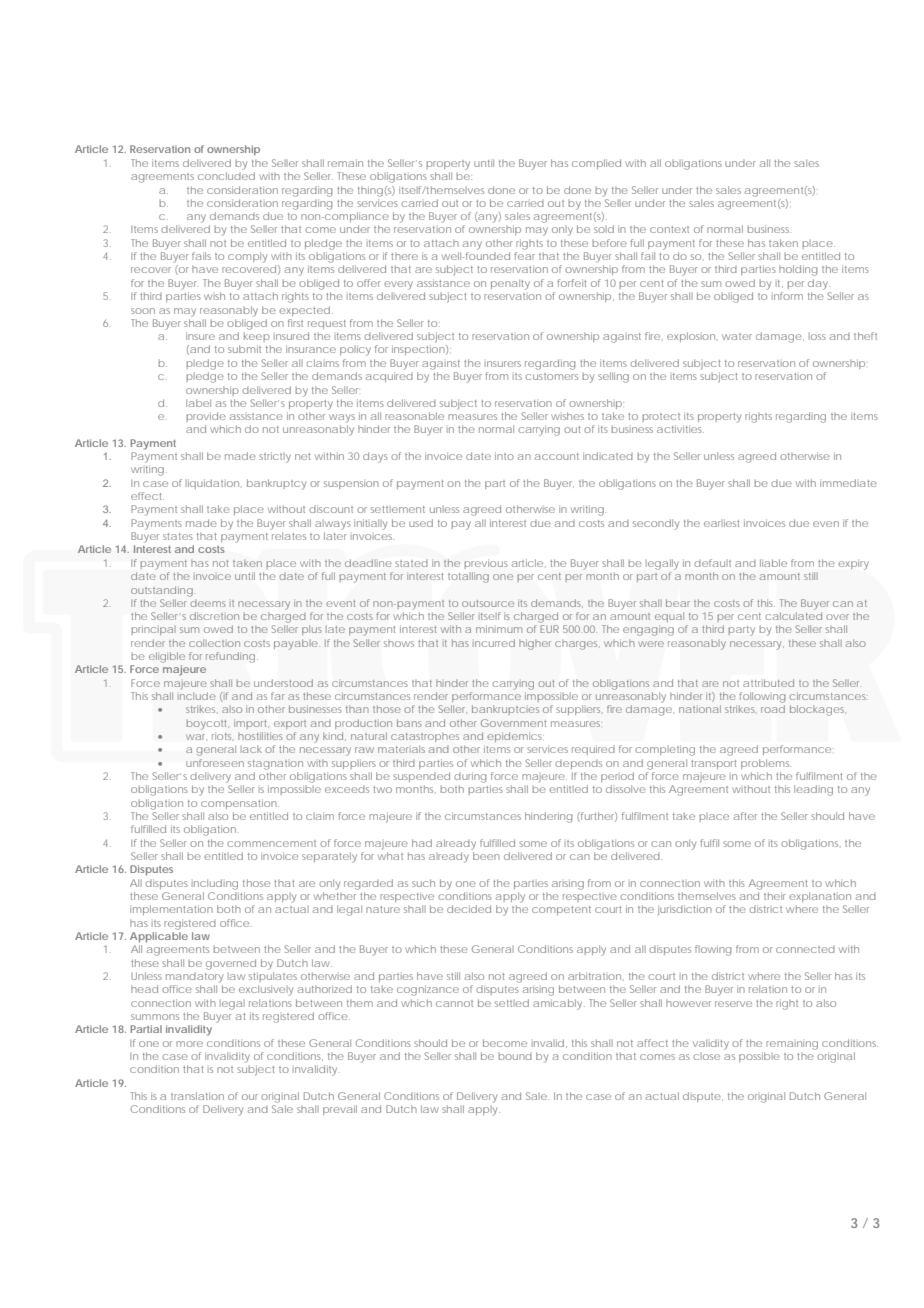 This document has width=924, height=1308. What do you see at coordinates (226, 176) in the document?
I see `concluded` at bounding box center [226, 176].
